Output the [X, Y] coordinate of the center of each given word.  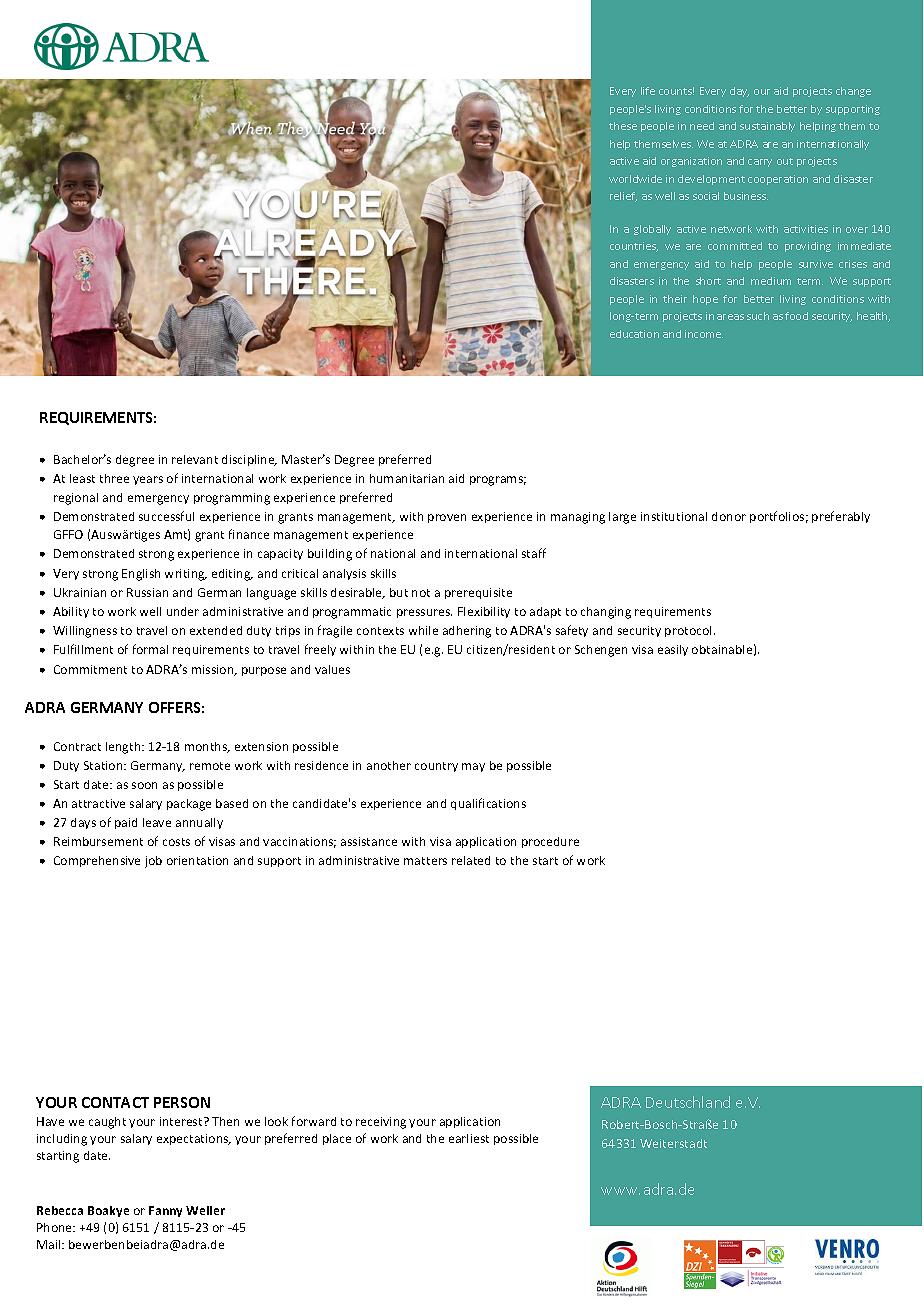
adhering [467, 632]
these [623, 126]
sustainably [767, 127]
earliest [469, 1138]
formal [150, 649]
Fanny [165, 1211]
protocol [690, 631]
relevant [195, 459]
